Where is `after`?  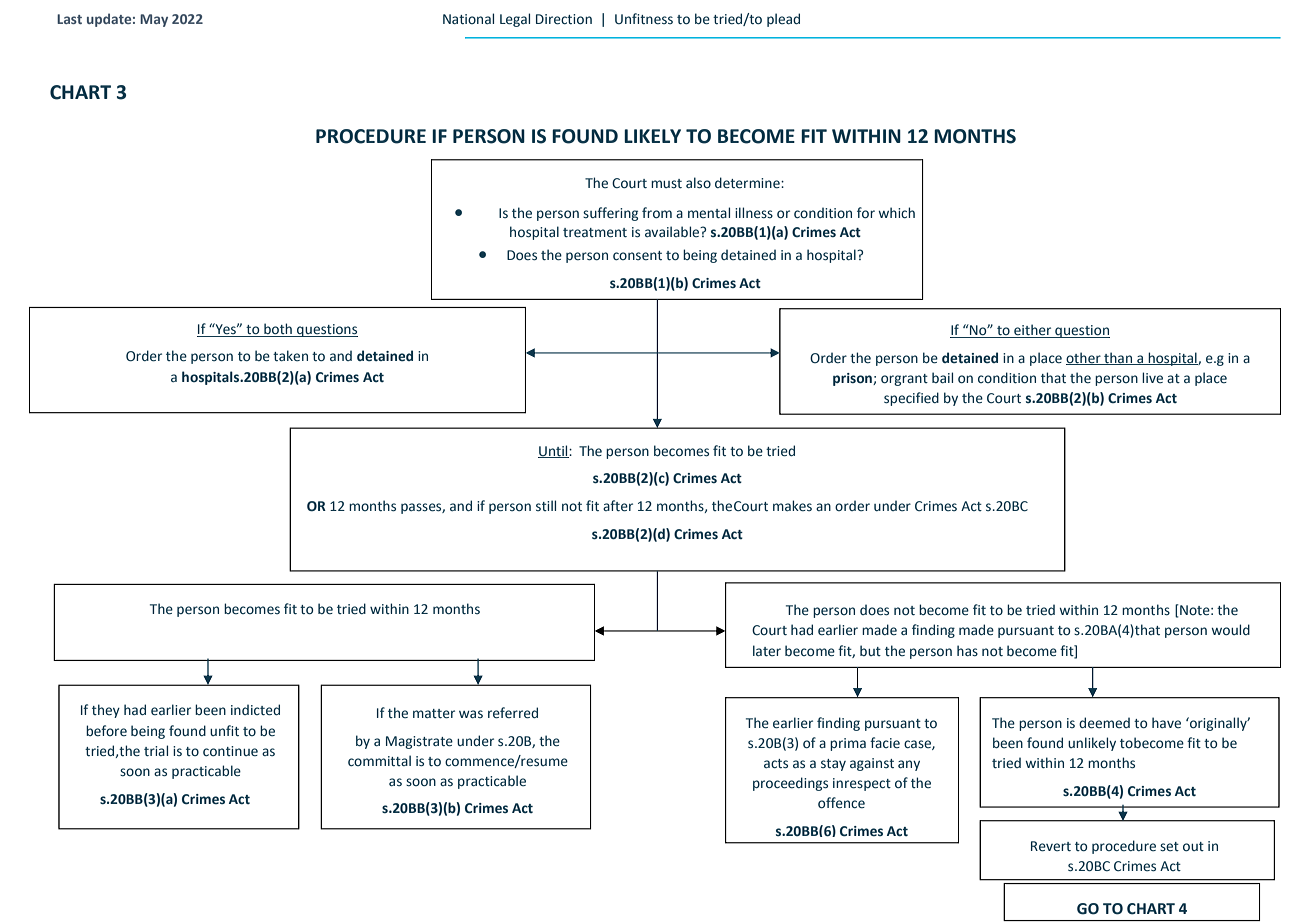 after is located at coordinates (618, 506).
